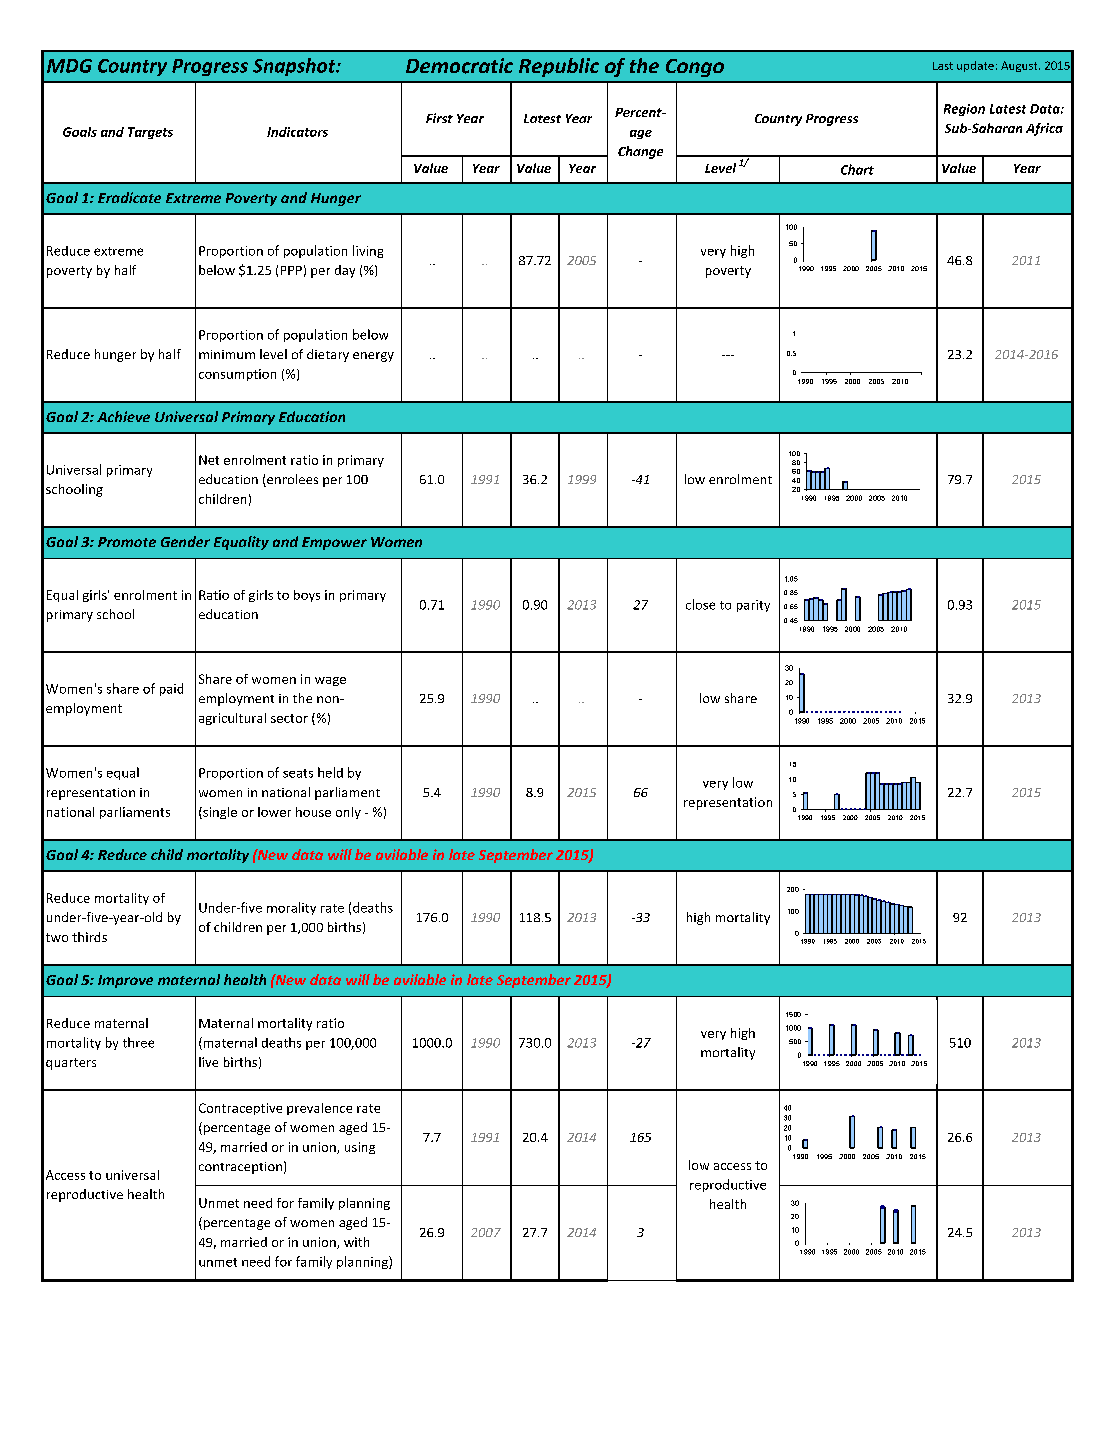 The width and height of the screenshot is (1108, 1434). What do you see at coordinates (356, 1242) in the screenshot?
I see `with` at bounding box center [356, 1242].
